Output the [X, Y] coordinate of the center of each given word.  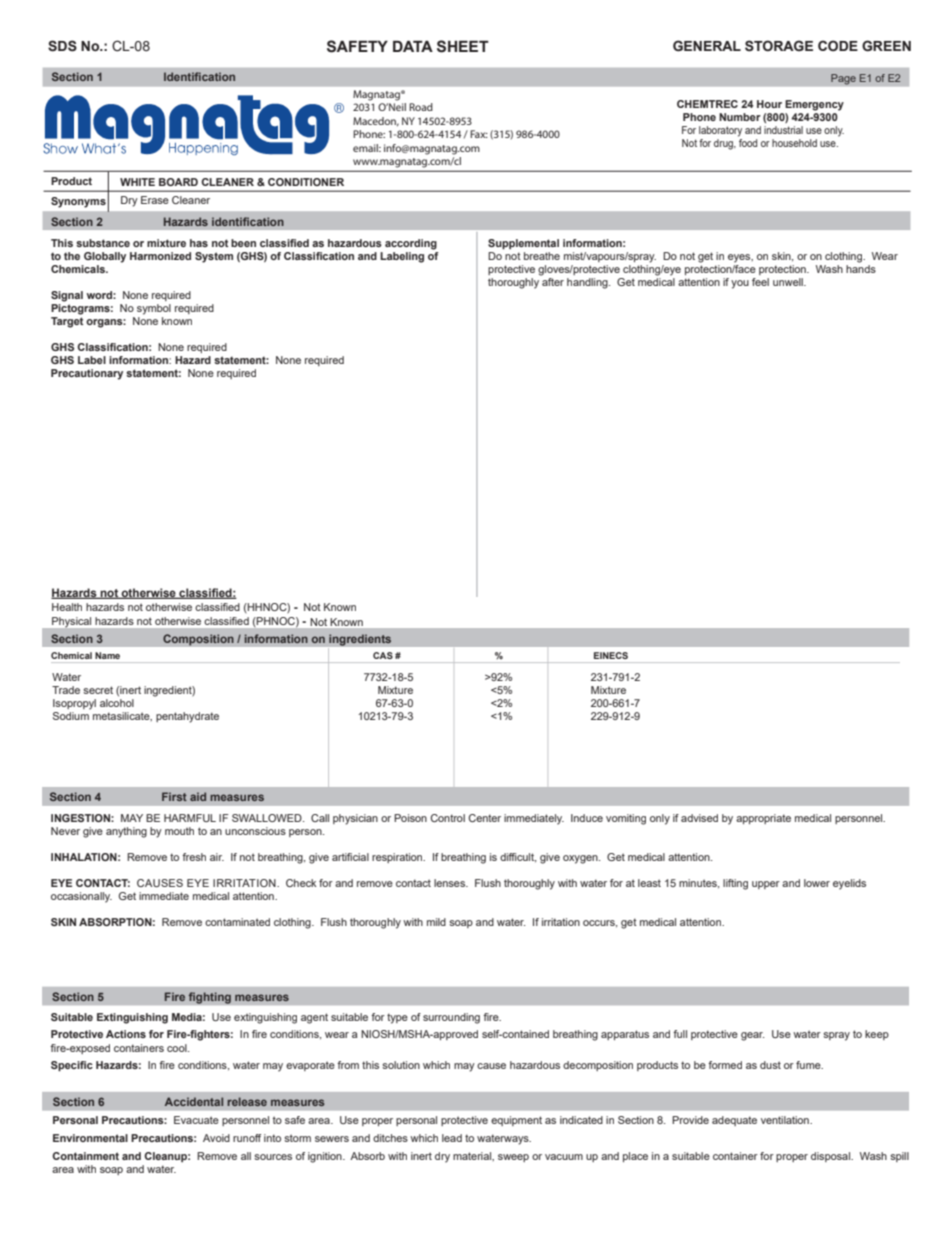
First [174, 796]
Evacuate [196, 1120]
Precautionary [87, 374]
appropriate [763, 819]
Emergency [814, 105]
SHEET [463, 46]
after [552, 280]
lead [452, 1138]
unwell [789, 282]
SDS [62, 46]
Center [485, 818]
